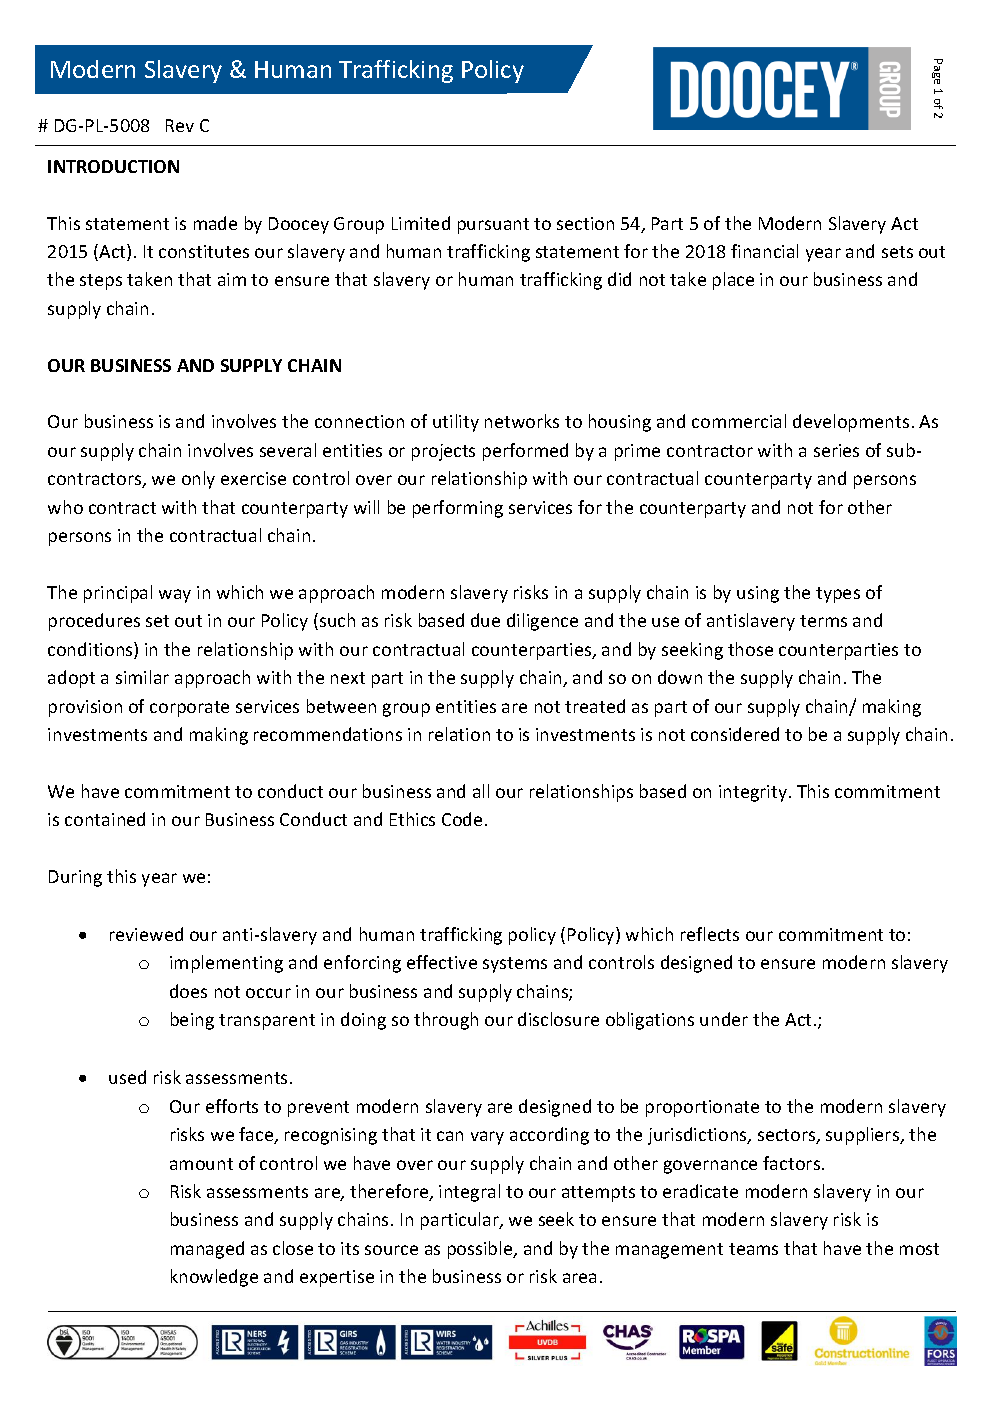 Image resolution: width=1004 pixels, height=1420 pixels. What do you see at coordinates (735, 734) in the document?
I see `considered` at bounding box center [735, 734].
